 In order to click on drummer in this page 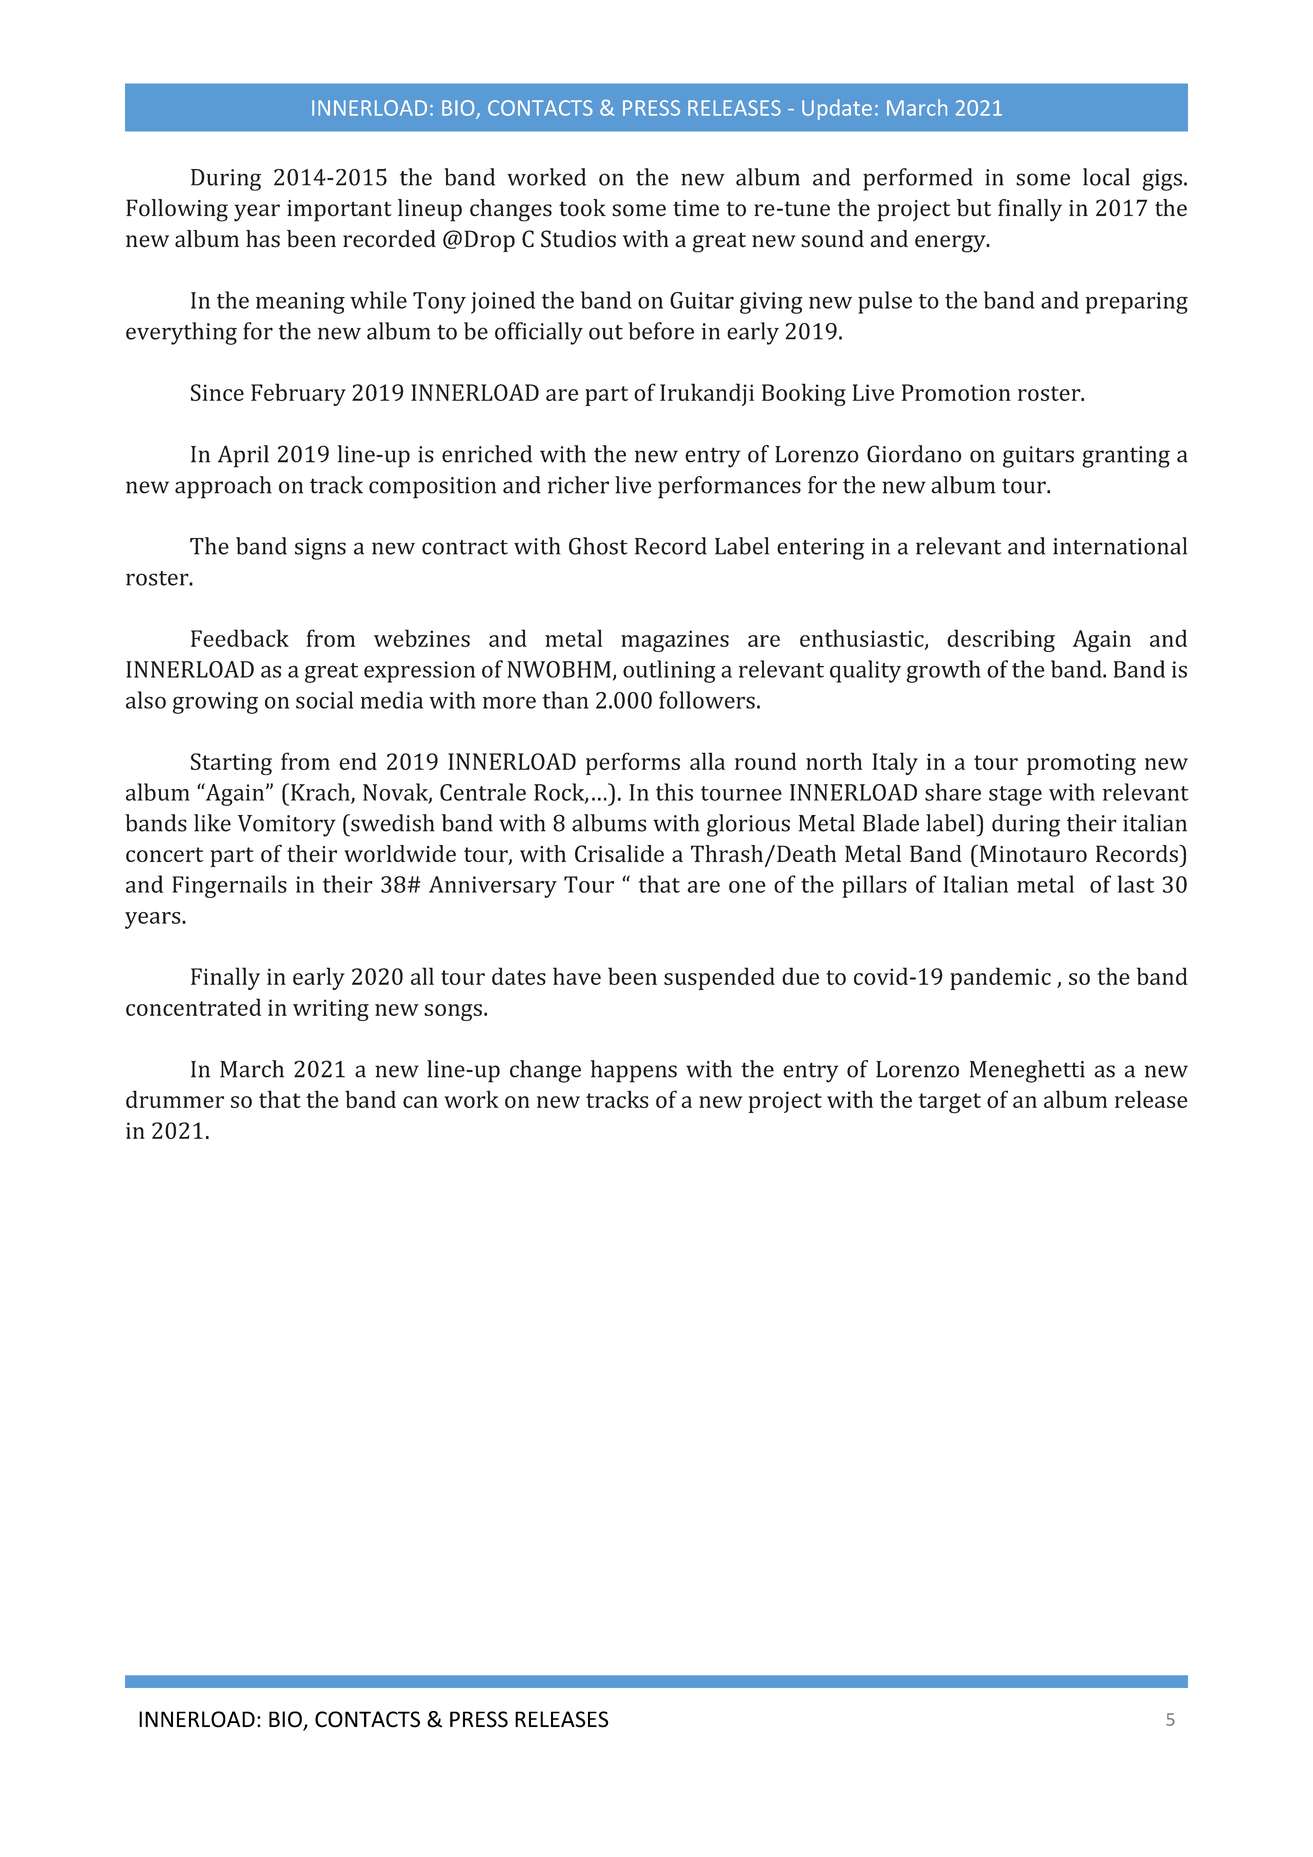, I will do `click(175, 1099)`.
